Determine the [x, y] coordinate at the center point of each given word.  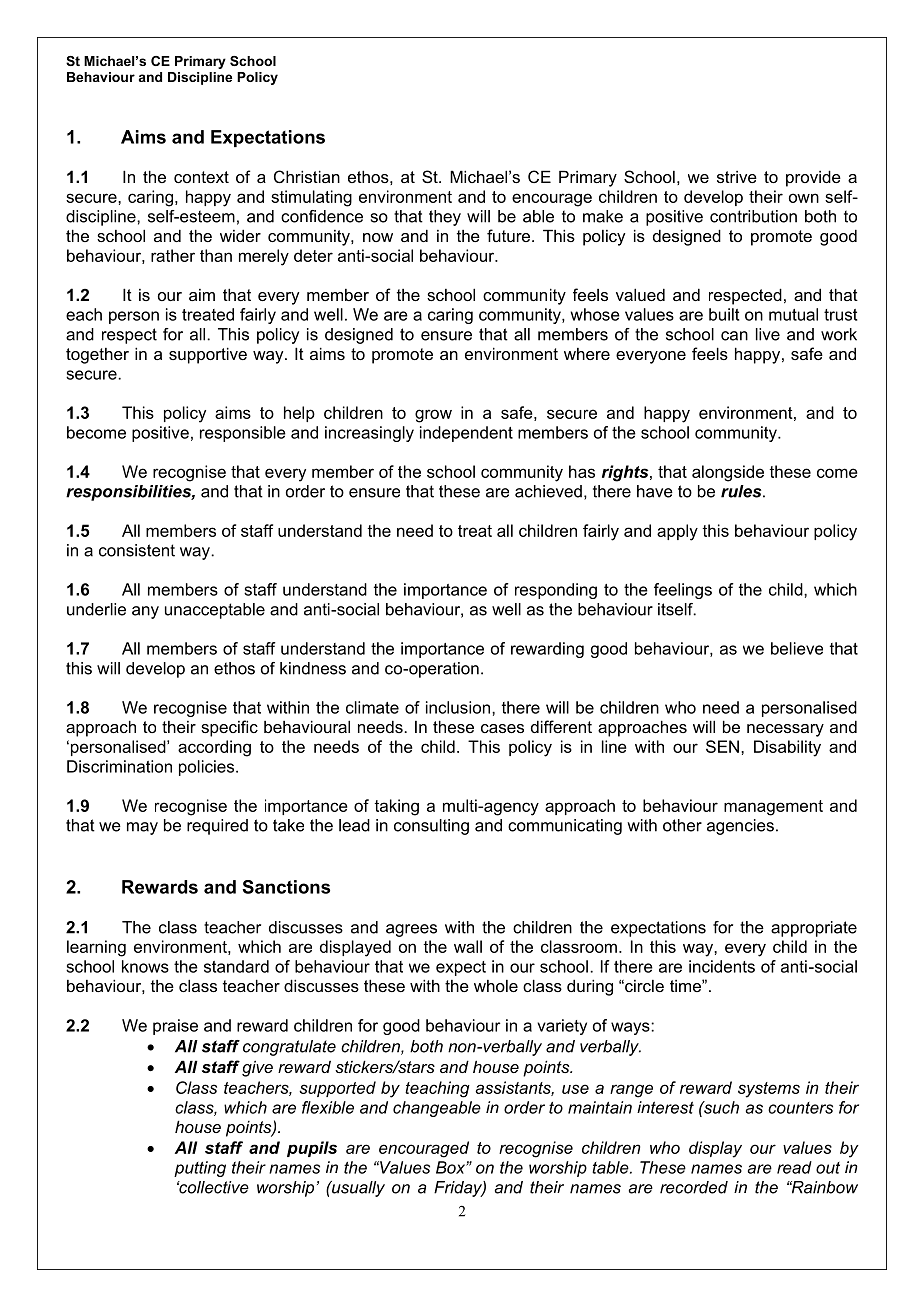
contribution [753, 216]
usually [357, 1189]
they [445, 218]
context [201, 177]
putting [200, 1169]
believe [797, 648]
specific [229, 728]
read [794, 1167]
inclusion [458, 707]
